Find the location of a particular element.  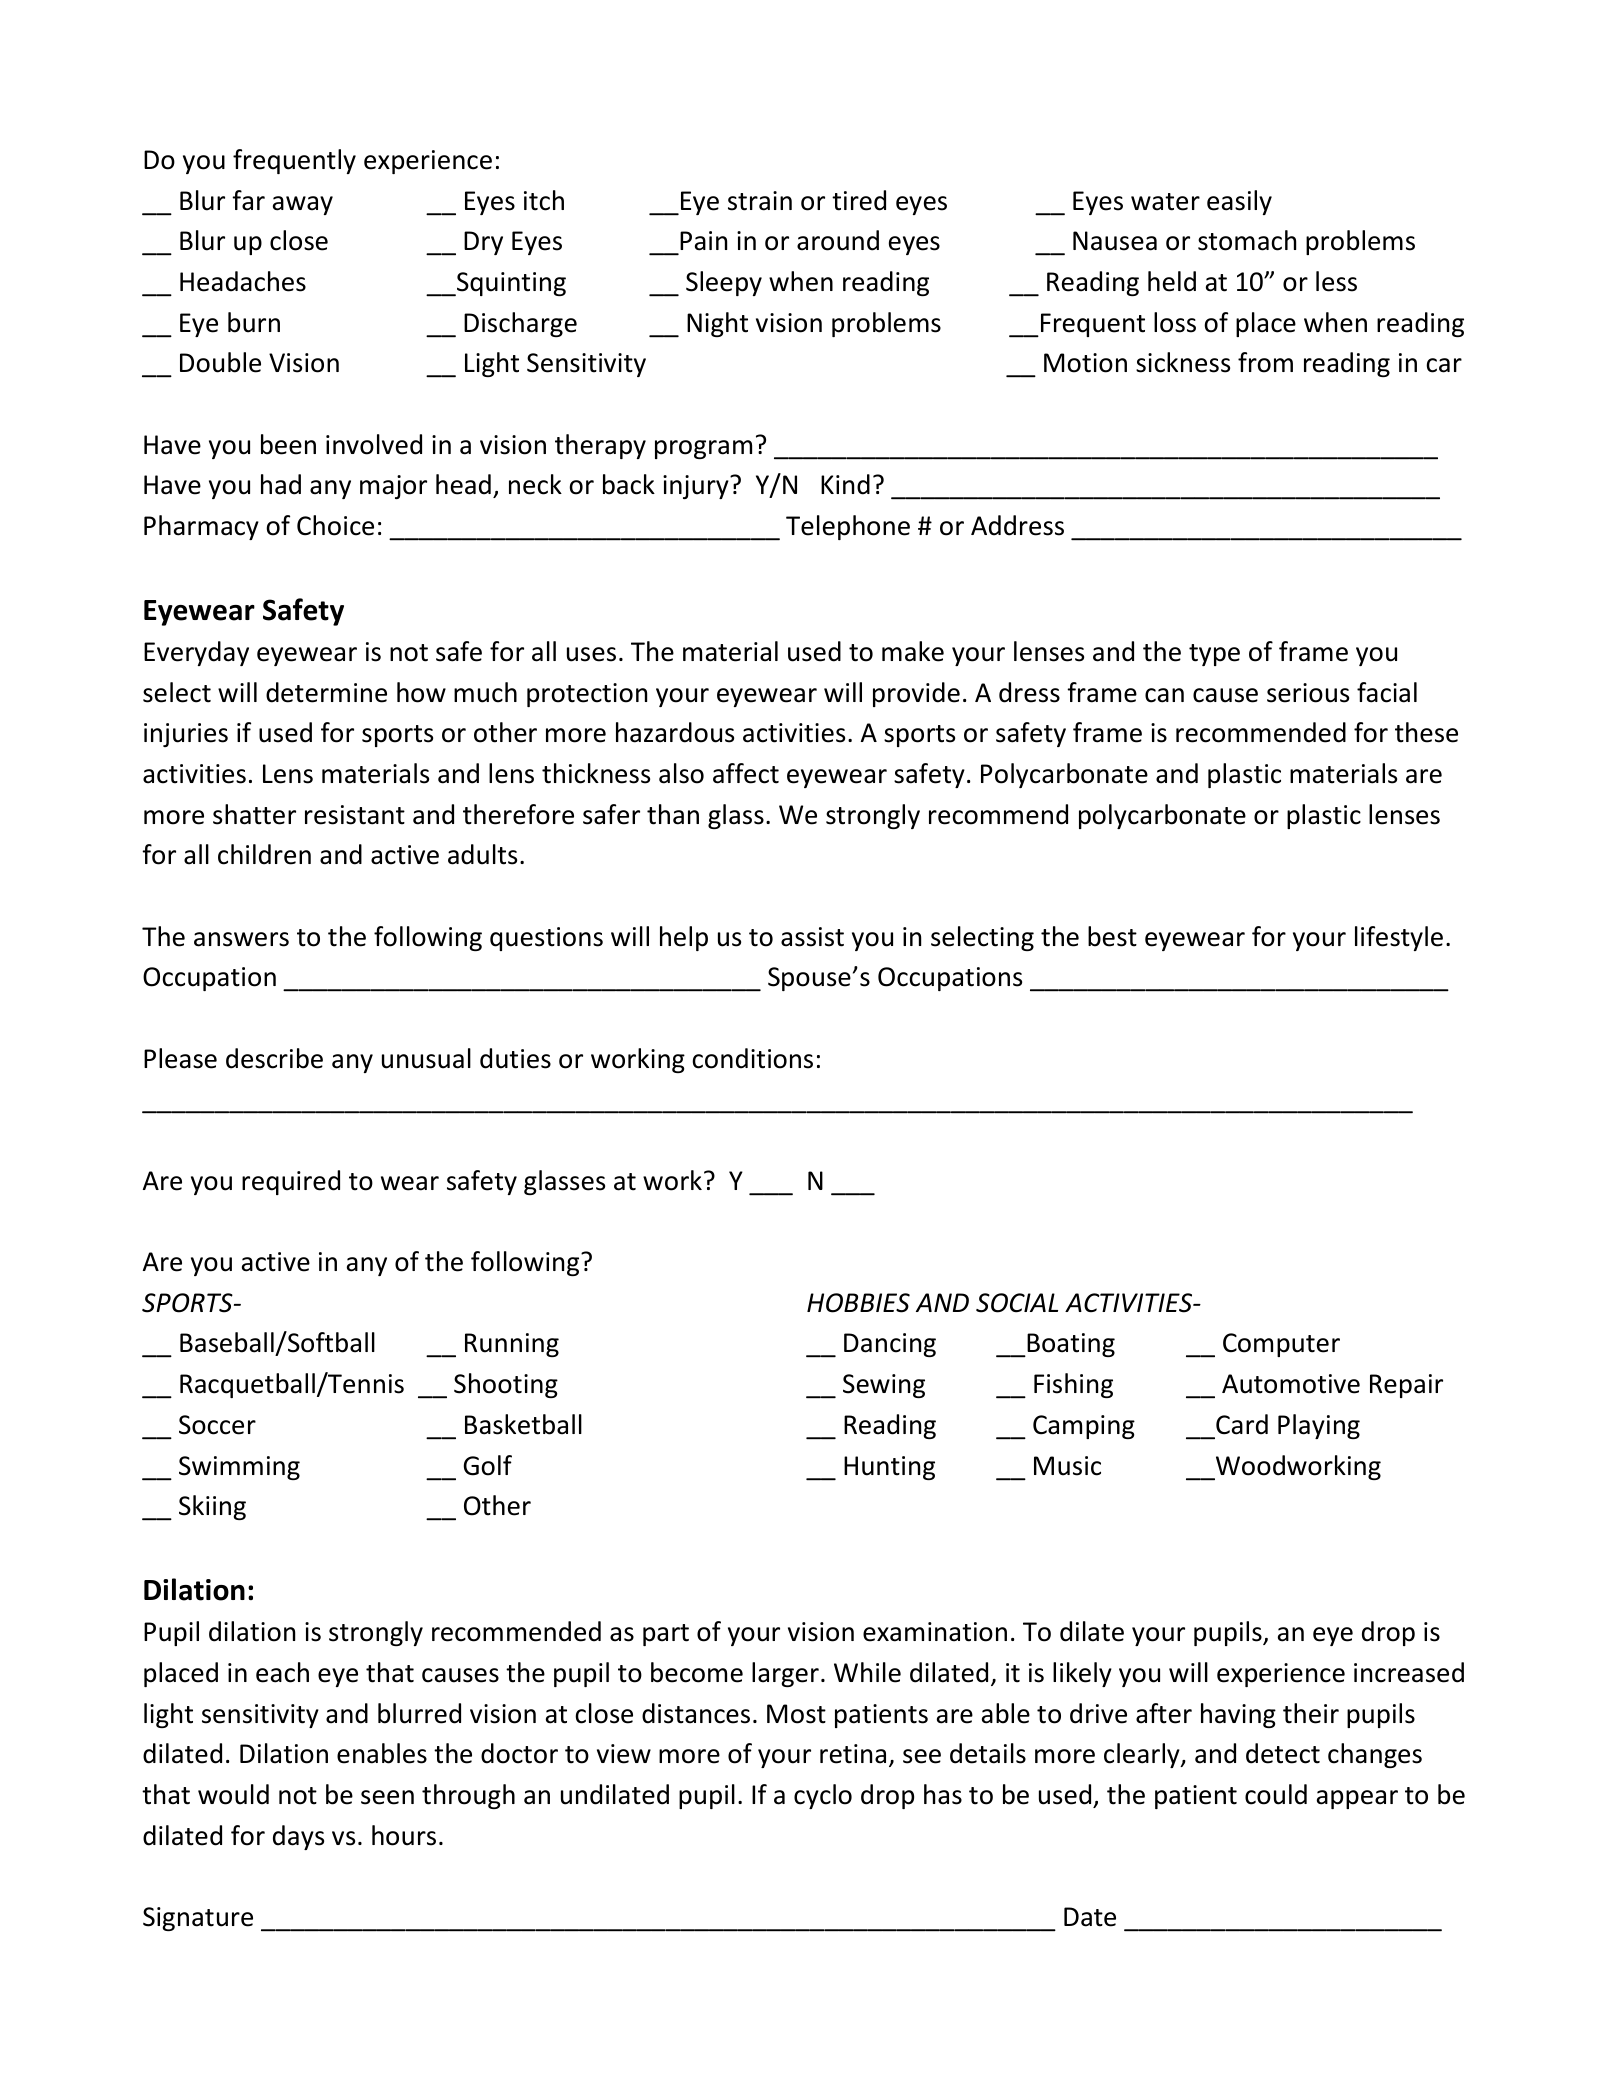

conditions is located at coordinates (752, 1058).
